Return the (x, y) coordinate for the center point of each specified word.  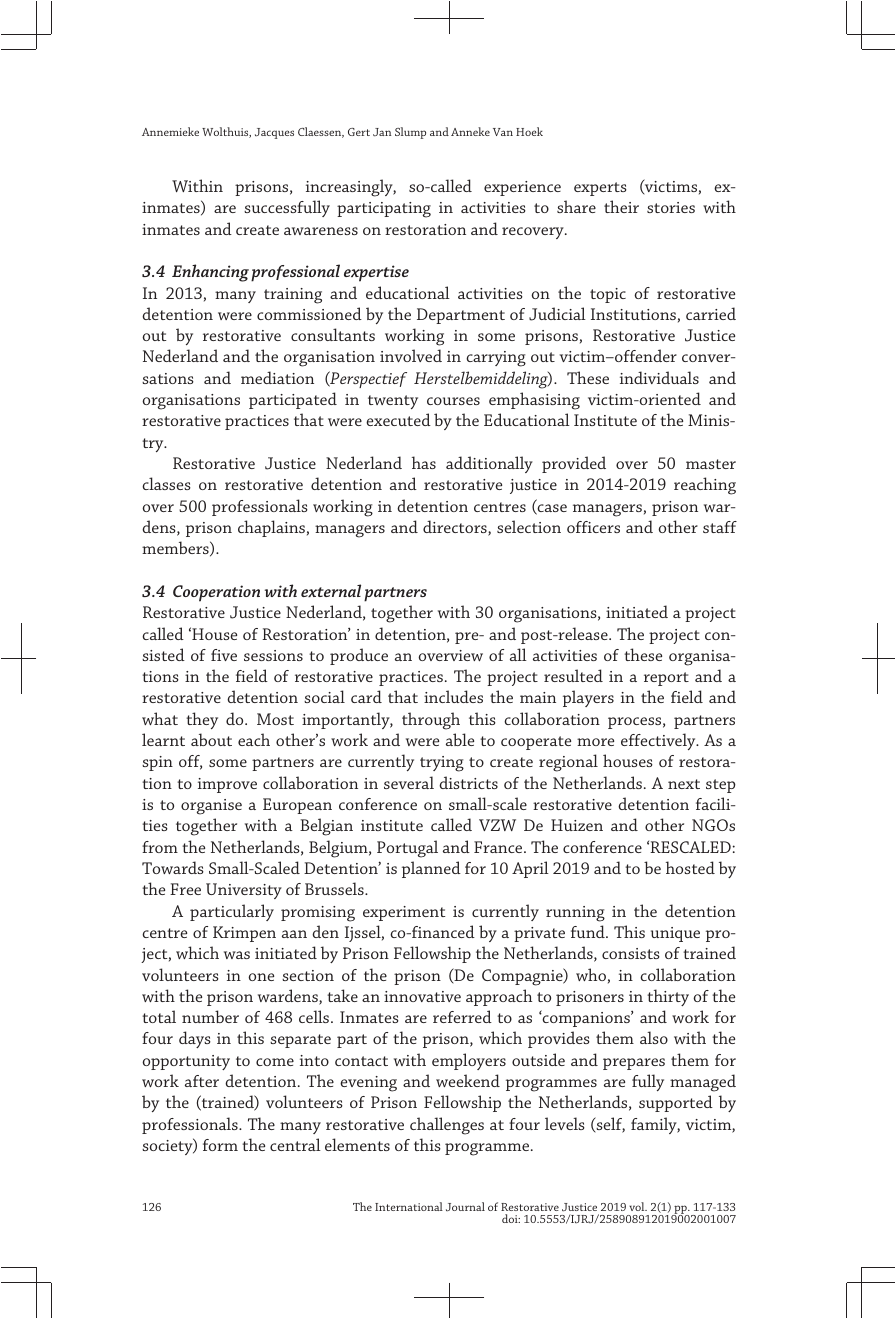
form (220, 1145)
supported (676, 1103)
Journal (465, 1206)
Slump (410, 133)
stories (671, 207)
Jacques (274, 133)
